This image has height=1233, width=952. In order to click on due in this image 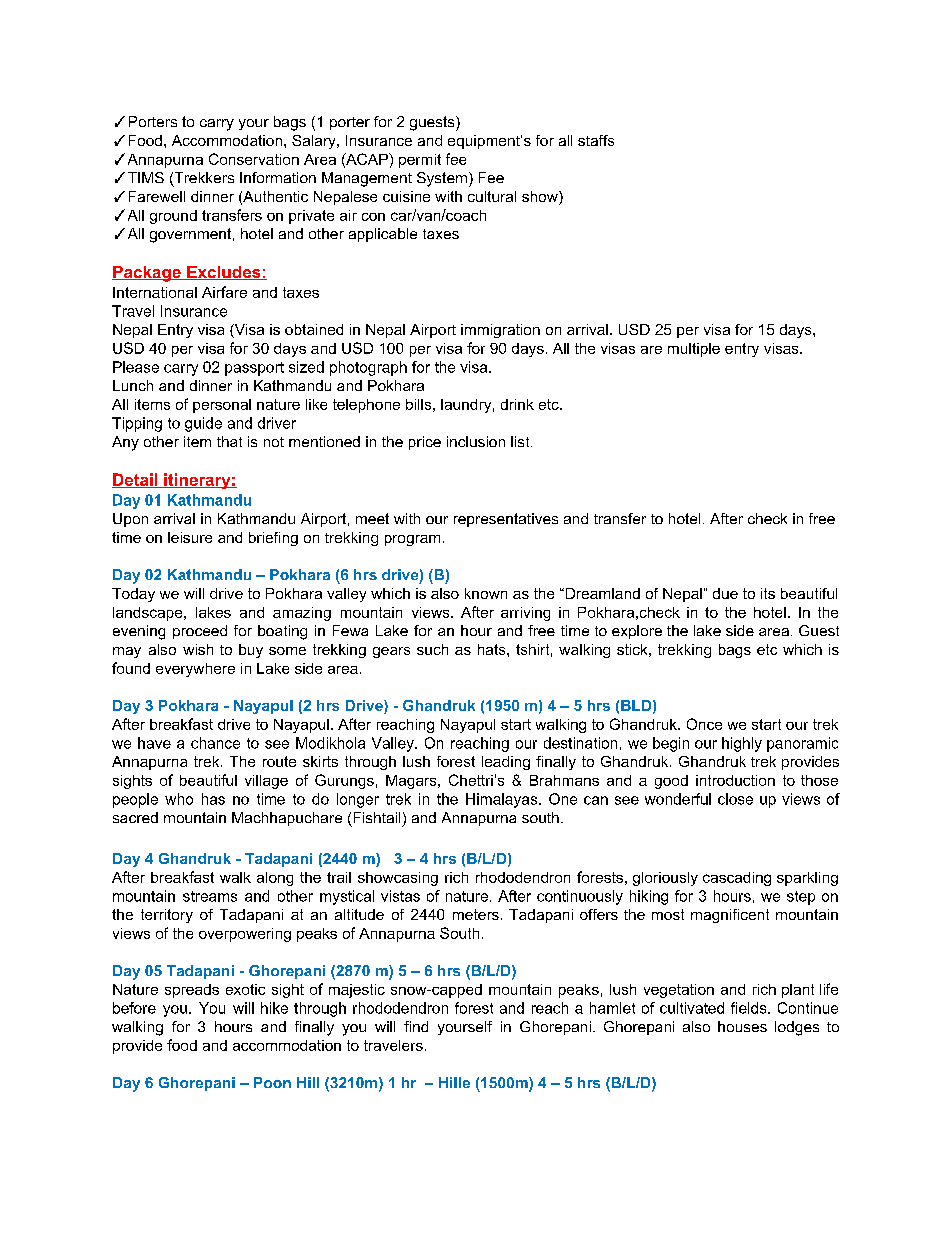, I will do `click(725, 593)`.
